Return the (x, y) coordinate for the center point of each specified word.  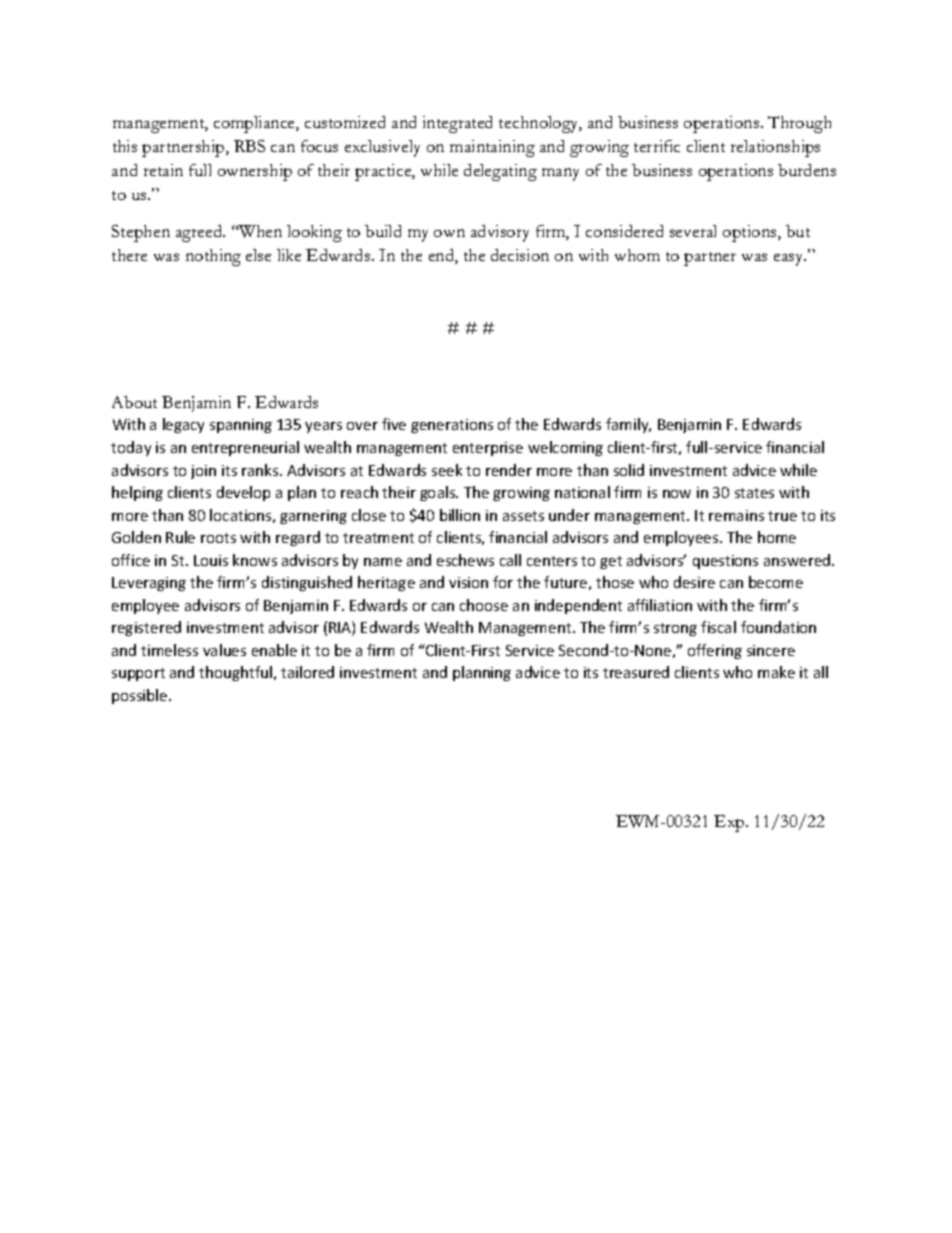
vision (468, 582)
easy (790, 259)
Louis (211, 560)
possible (141, 696)
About (134, 402)
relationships (775, 148)
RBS (249, 146)
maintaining (492, 148)
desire (694, 582)
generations (452, 426)
